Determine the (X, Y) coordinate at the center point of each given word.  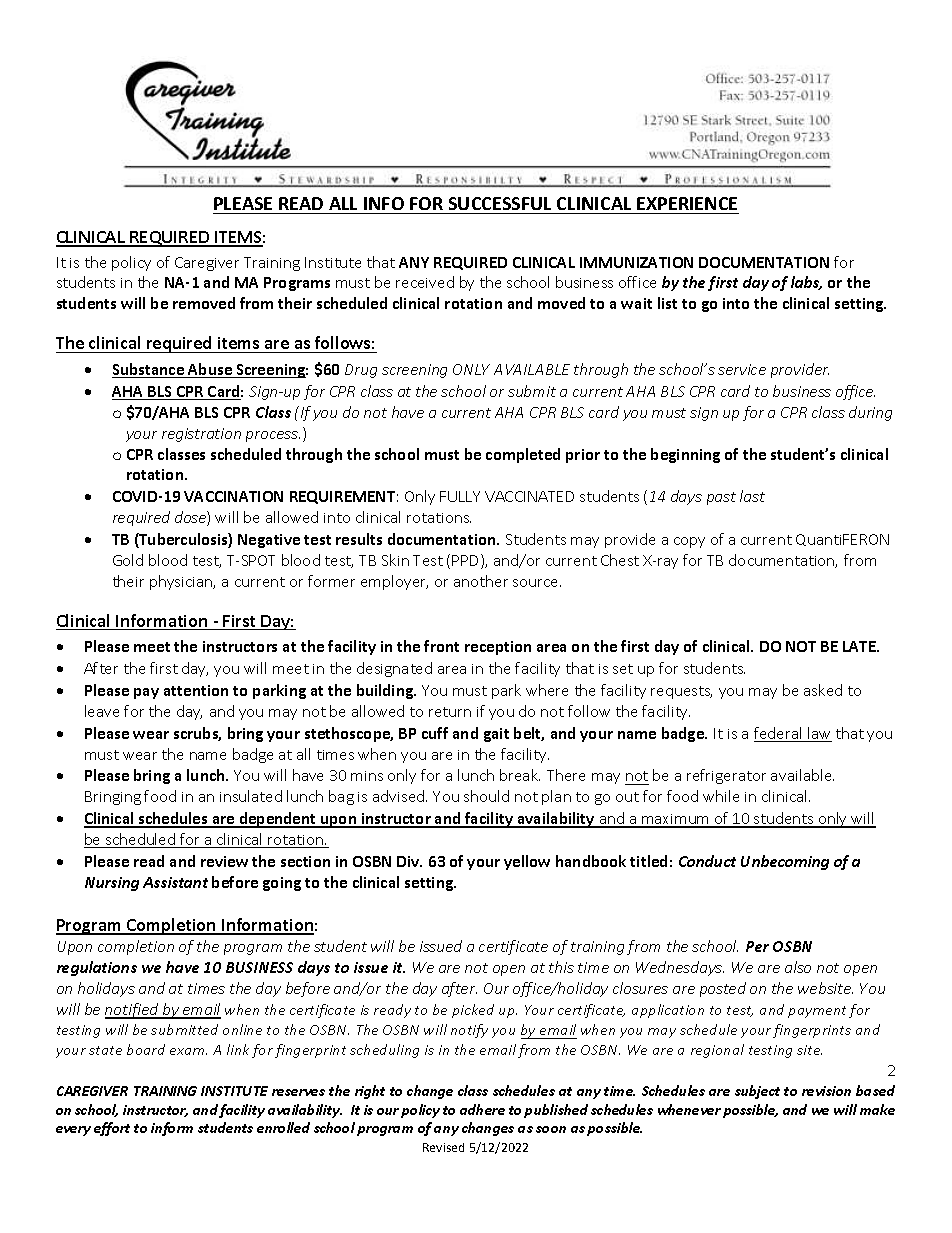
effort (112, 1129)
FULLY (460, 496)
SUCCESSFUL (500, 203)
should (486, 796)
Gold (128, 560)
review (224, 861)
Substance (149, 370)
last (752, 496)
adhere (482, 1109)
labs (806, 283)
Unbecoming (785, 862)
